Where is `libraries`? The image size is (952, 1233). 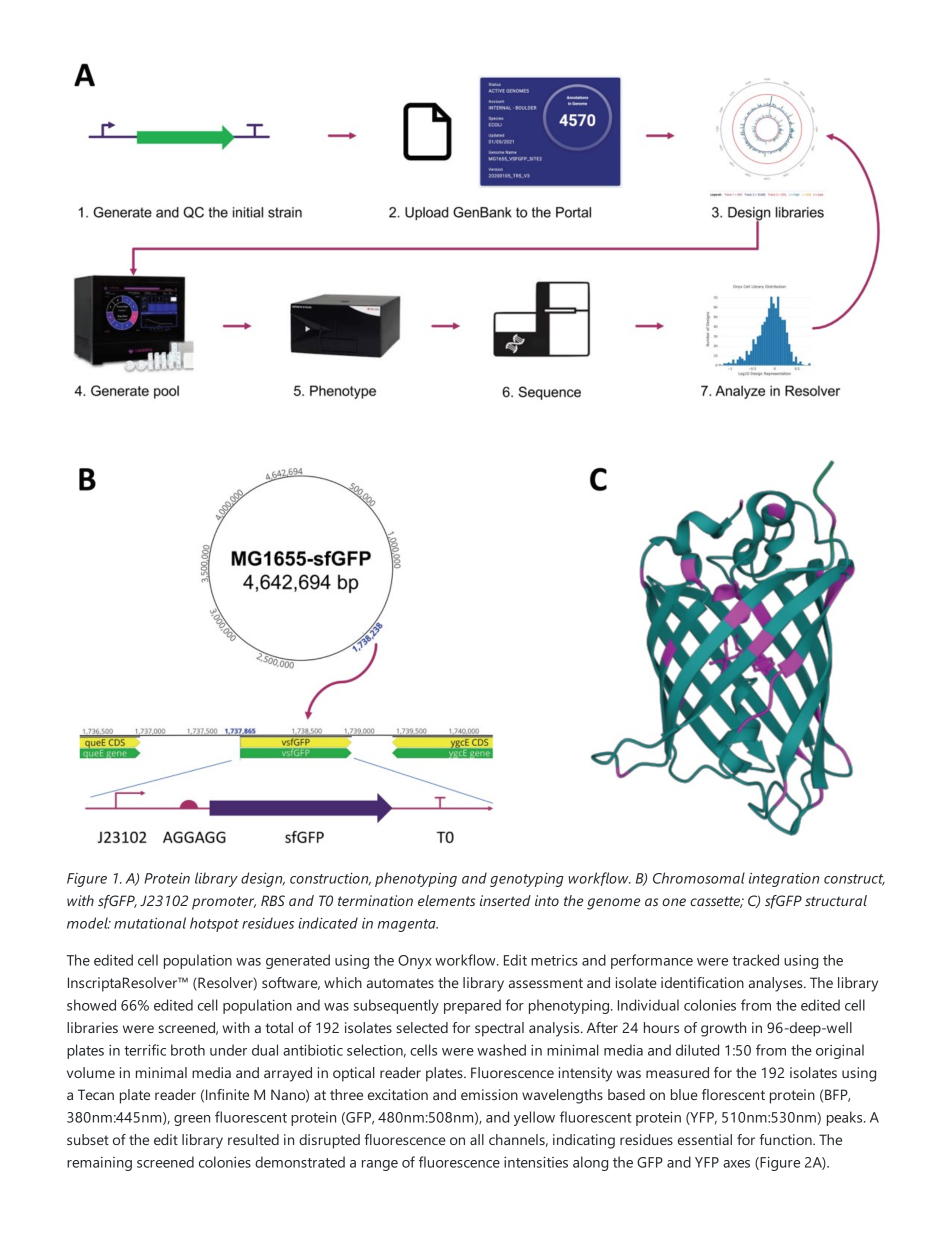 libraries is located at coordinates (92, 1027).
